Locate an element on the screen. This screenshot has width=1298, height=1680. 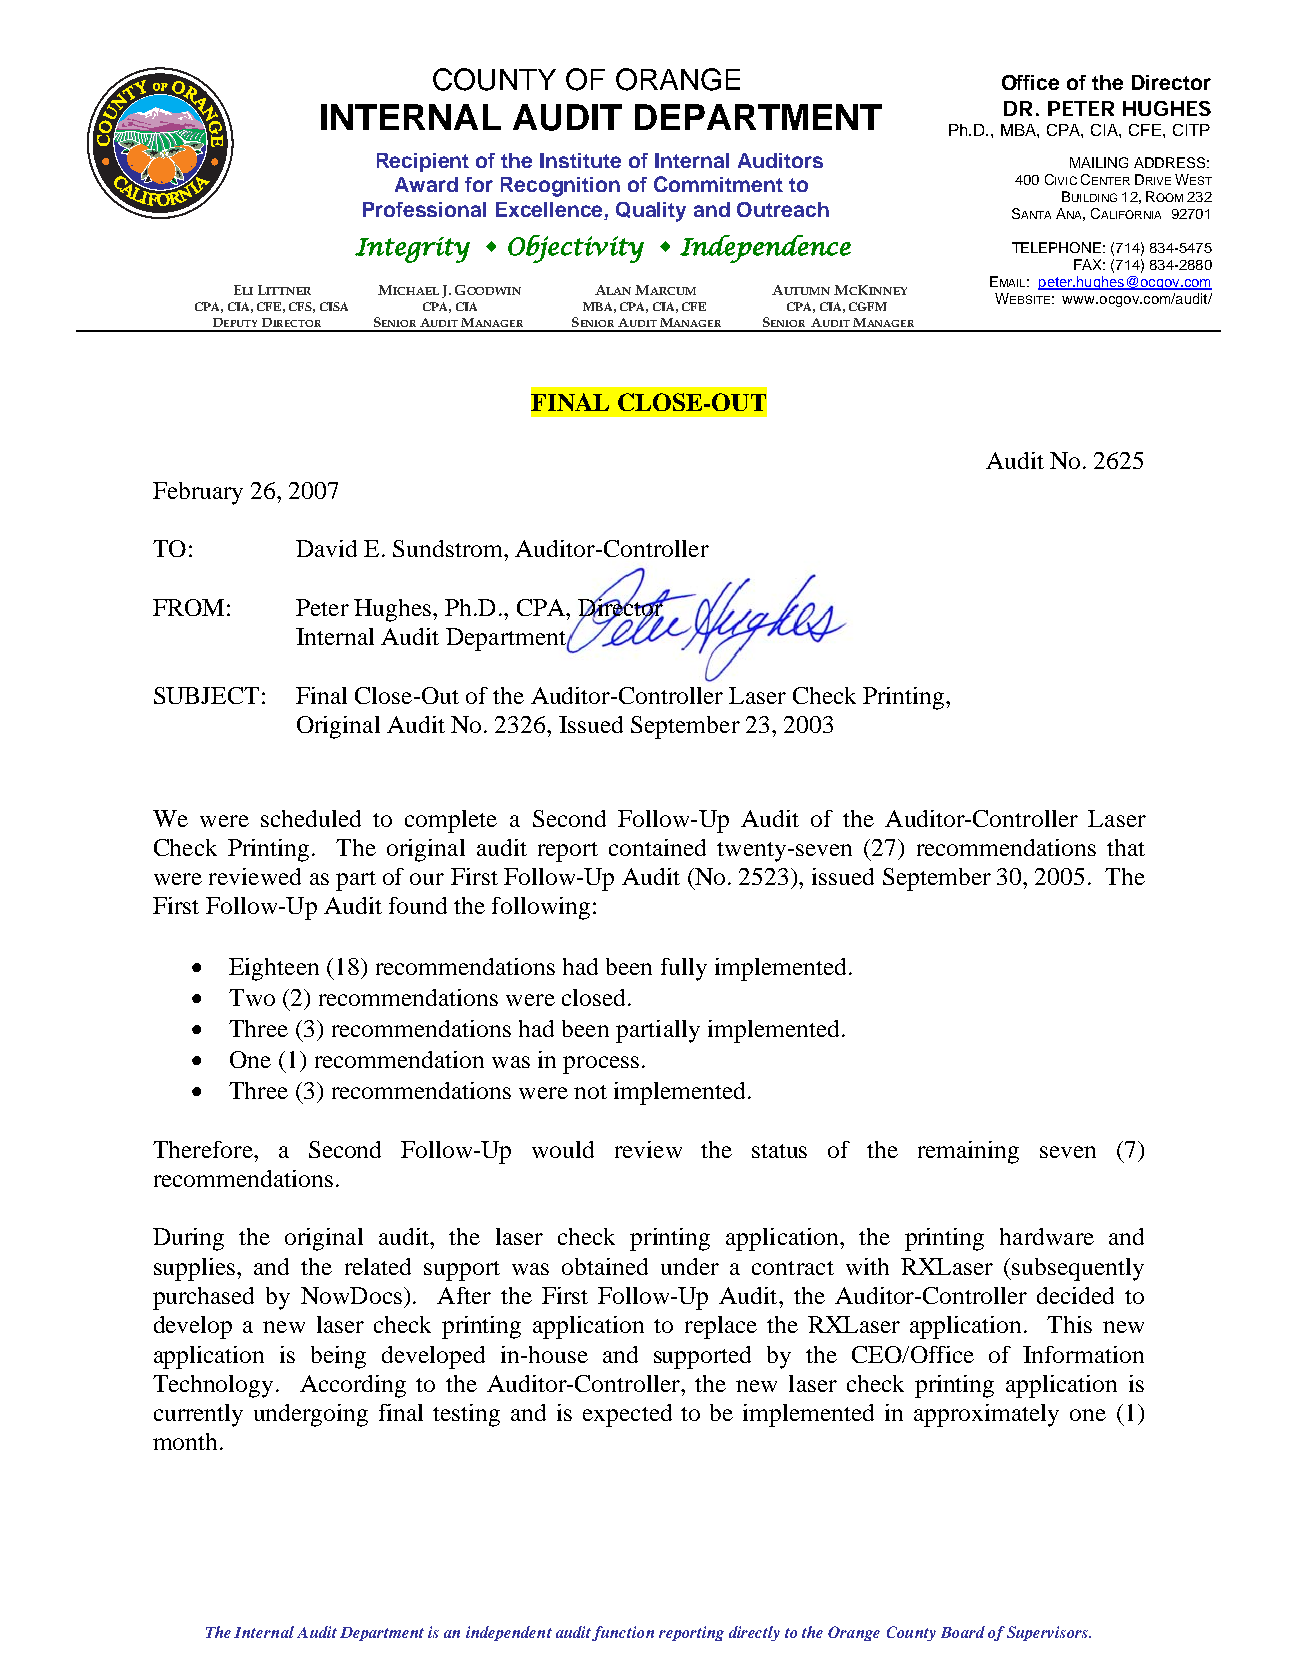
Quality is located at coordinates (651, 212).
